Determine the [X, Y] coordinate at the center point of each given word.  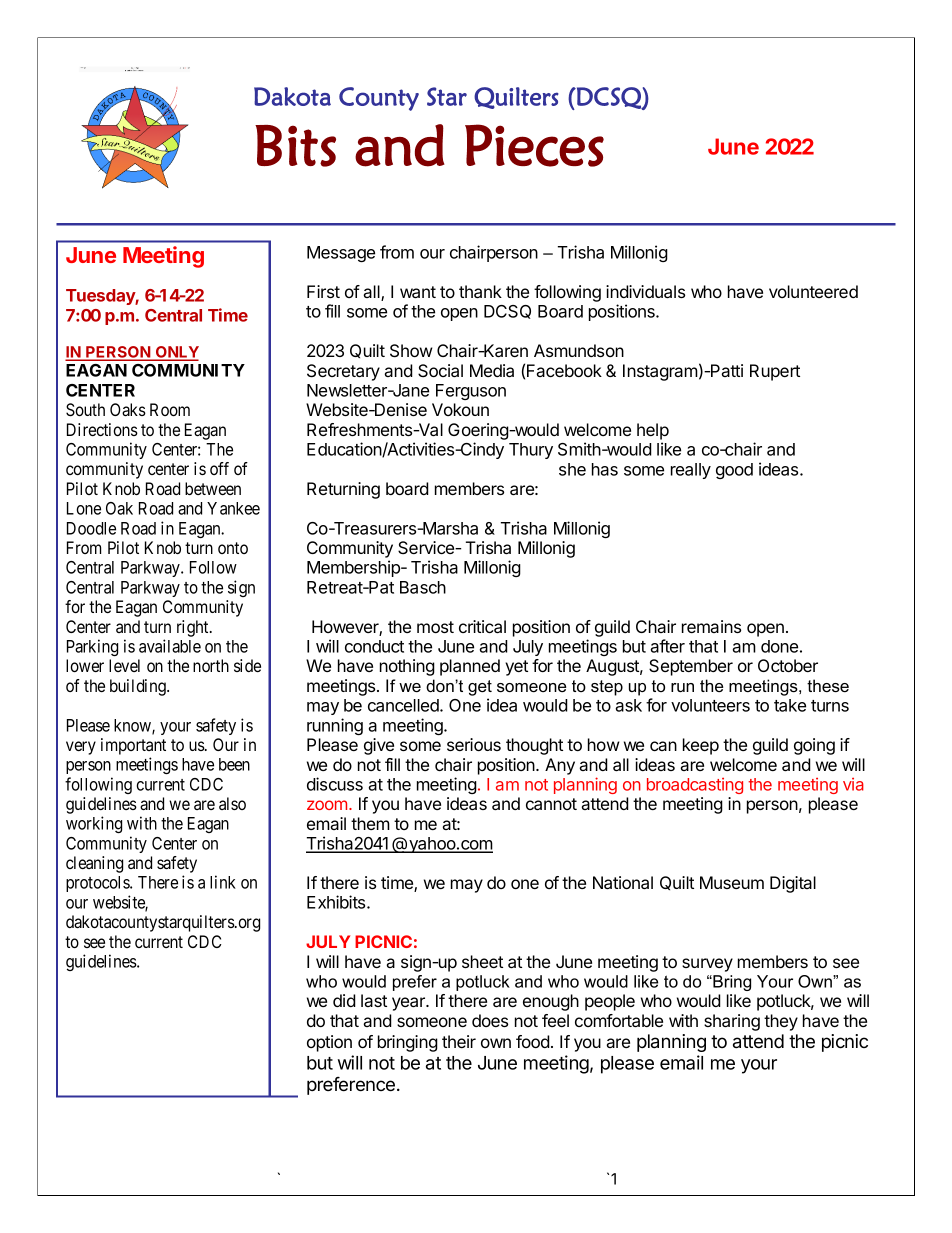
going [814, 746]
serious [474, 744]
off [219, 468]
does [490, 1020]
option [329, 1043]
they [781, 1022]
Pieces [534, 145]
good [734, 471]
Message [341, 254]
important [133, 746]
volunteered [813, 291]
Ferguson [471, 392]
